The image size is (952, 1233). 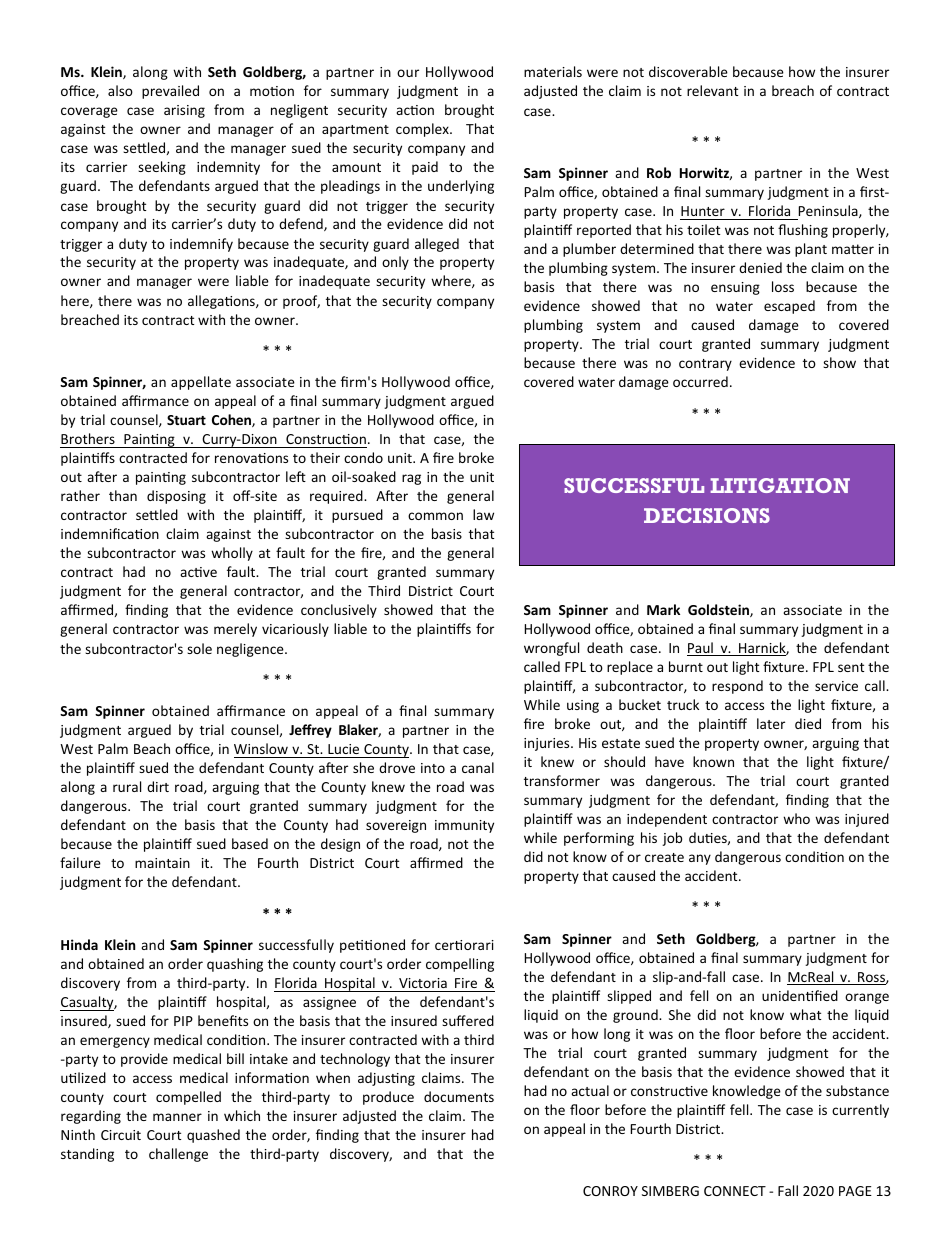 What do you see at coordinates (705, 365) in the screenshot?
I see `contrary` at bounding box center [705, 365].
